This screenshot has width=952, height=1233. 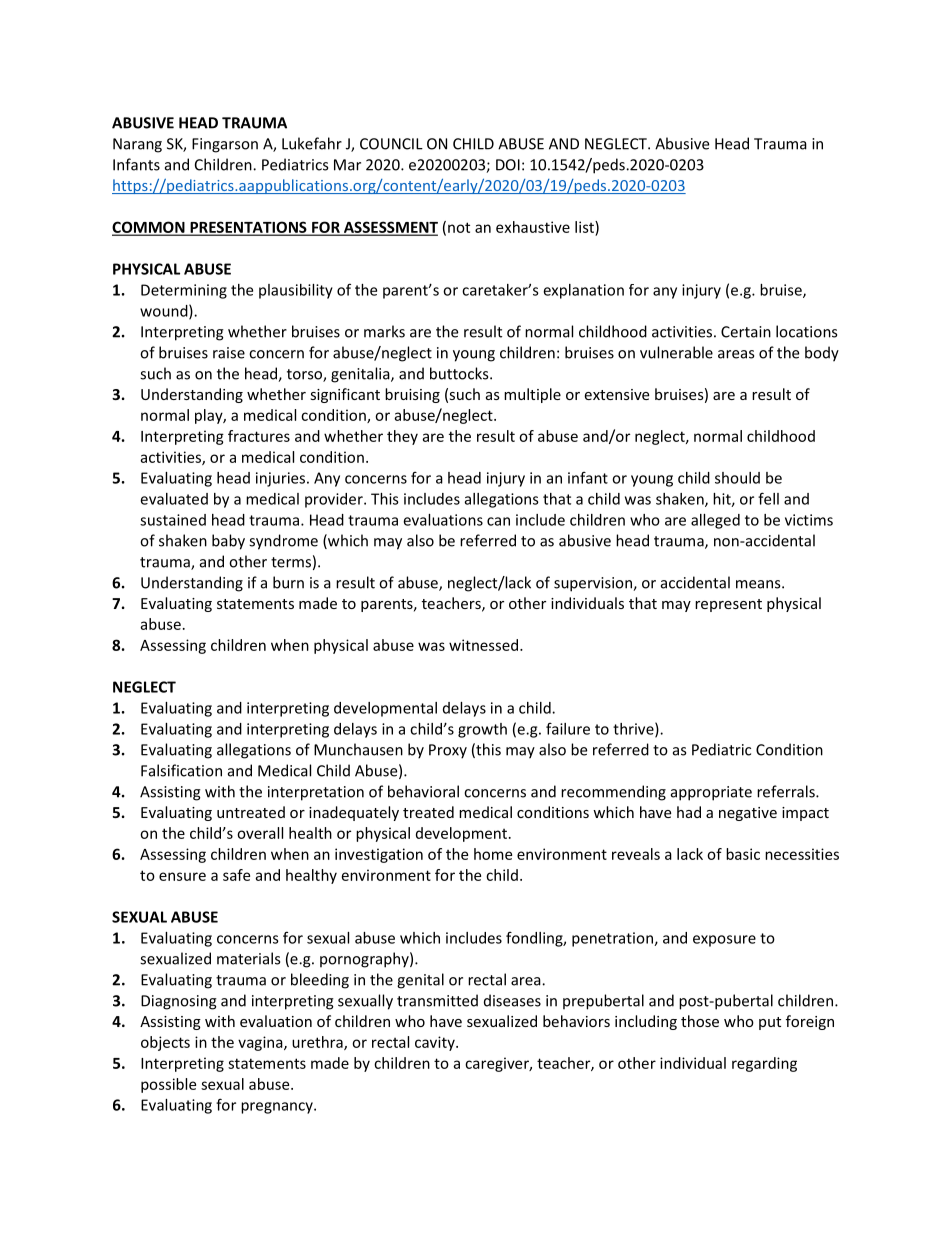 I want to click on PRESENTATIONS, so click(x=248, y=228).
